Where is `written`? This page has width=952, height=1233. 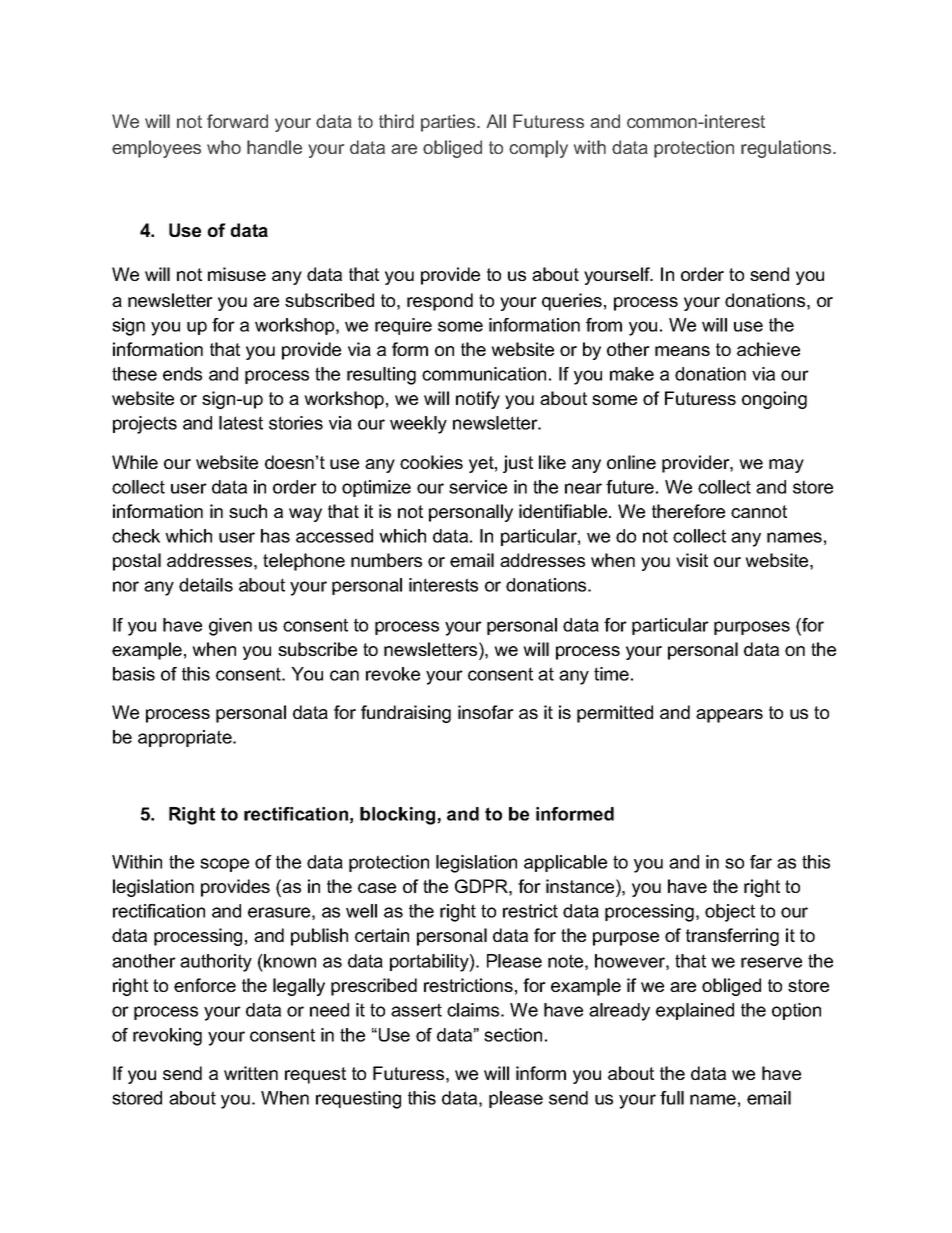
written is located at coordinates (251, 1073).
